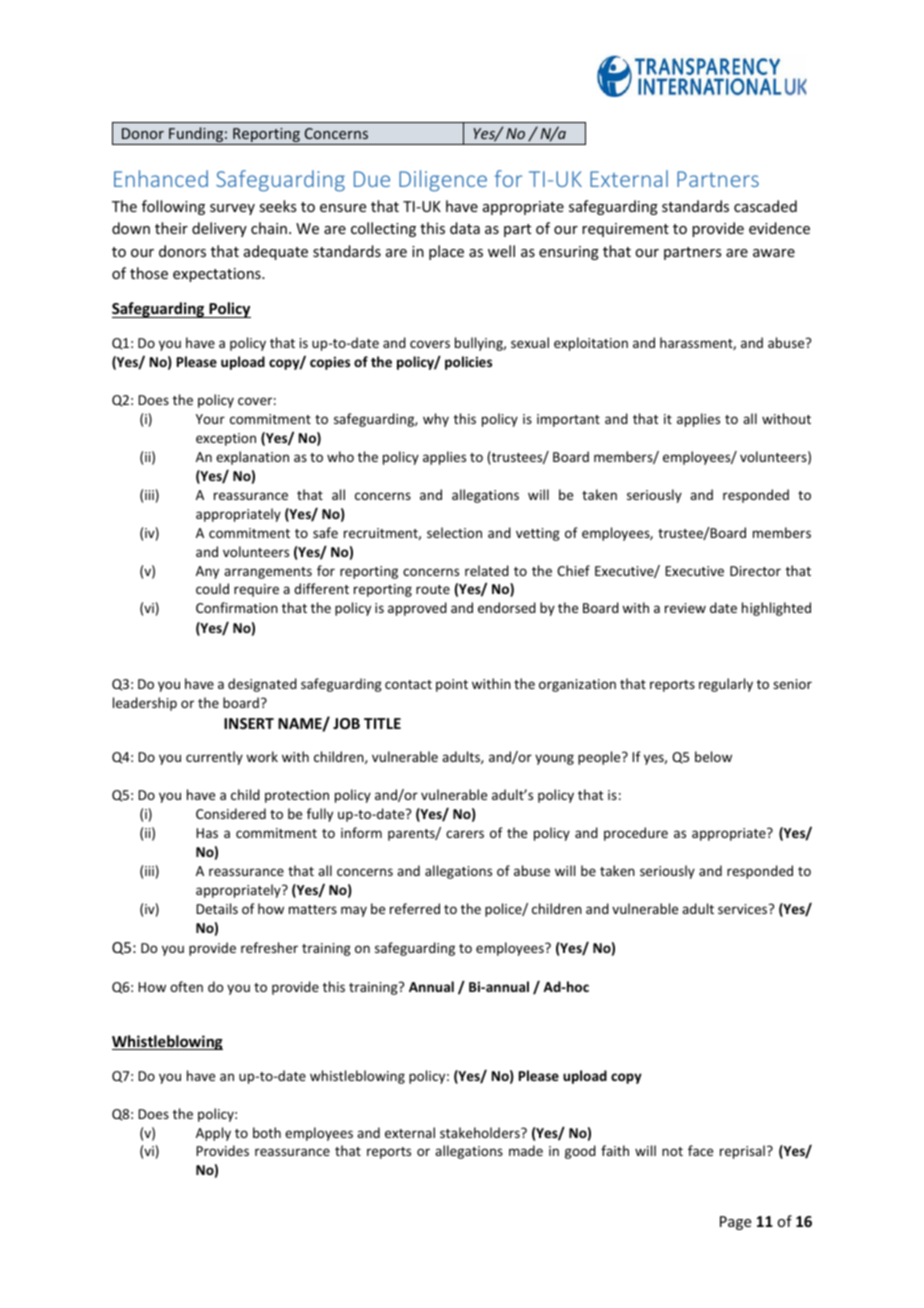  What do you see at coordinates (465, 228) in the screenshot?
I see `data` at bounding box center [465, 228].
